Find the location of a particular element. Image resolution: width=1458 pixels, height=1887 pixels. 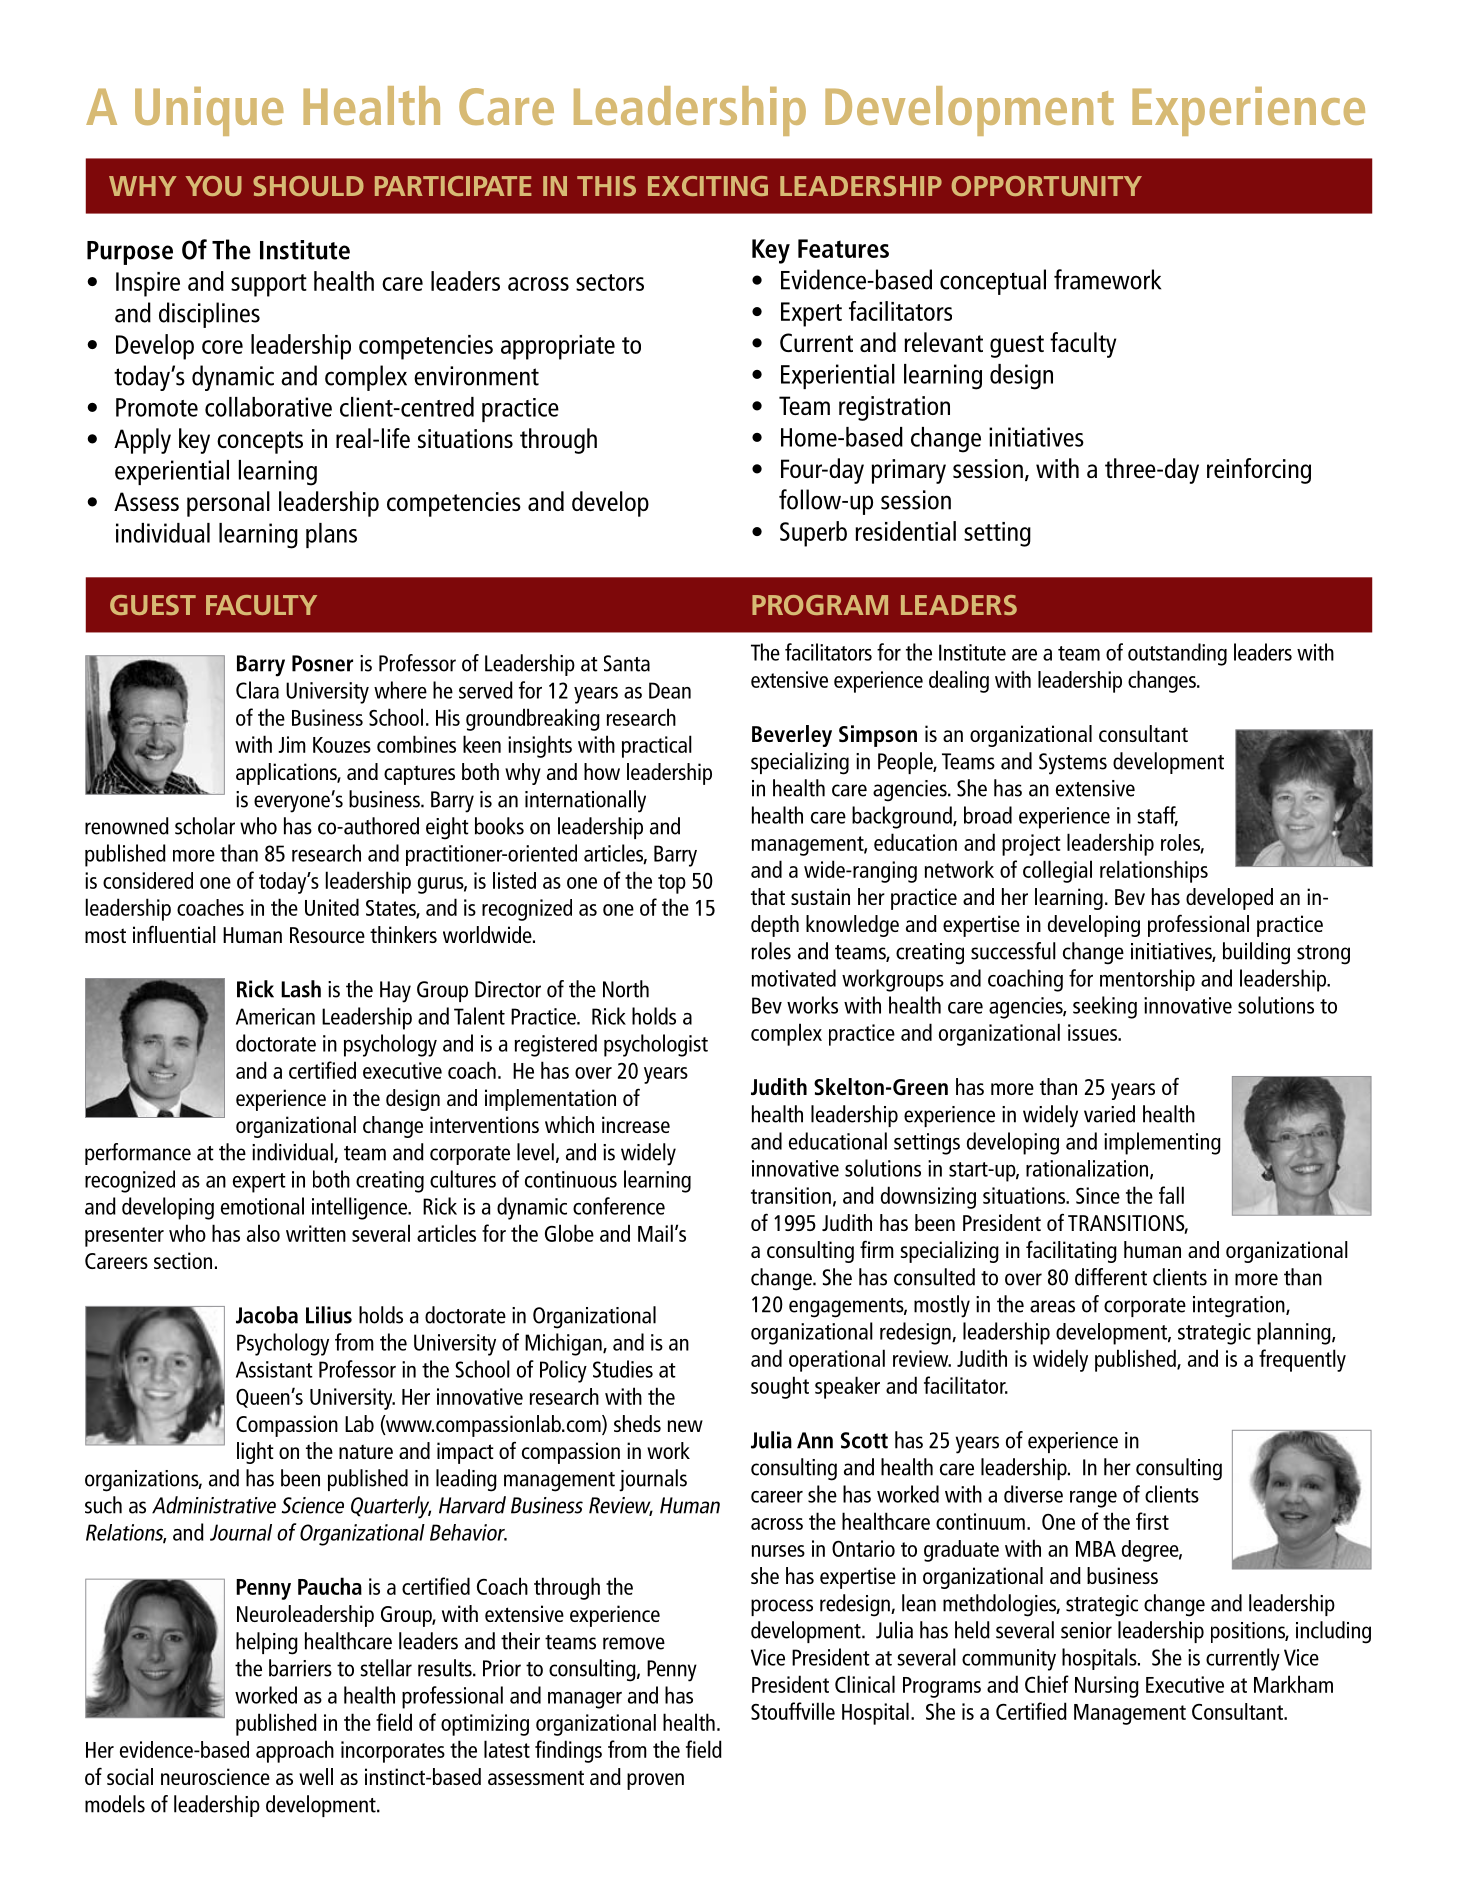

light is located at coordinates (255, 1453).
